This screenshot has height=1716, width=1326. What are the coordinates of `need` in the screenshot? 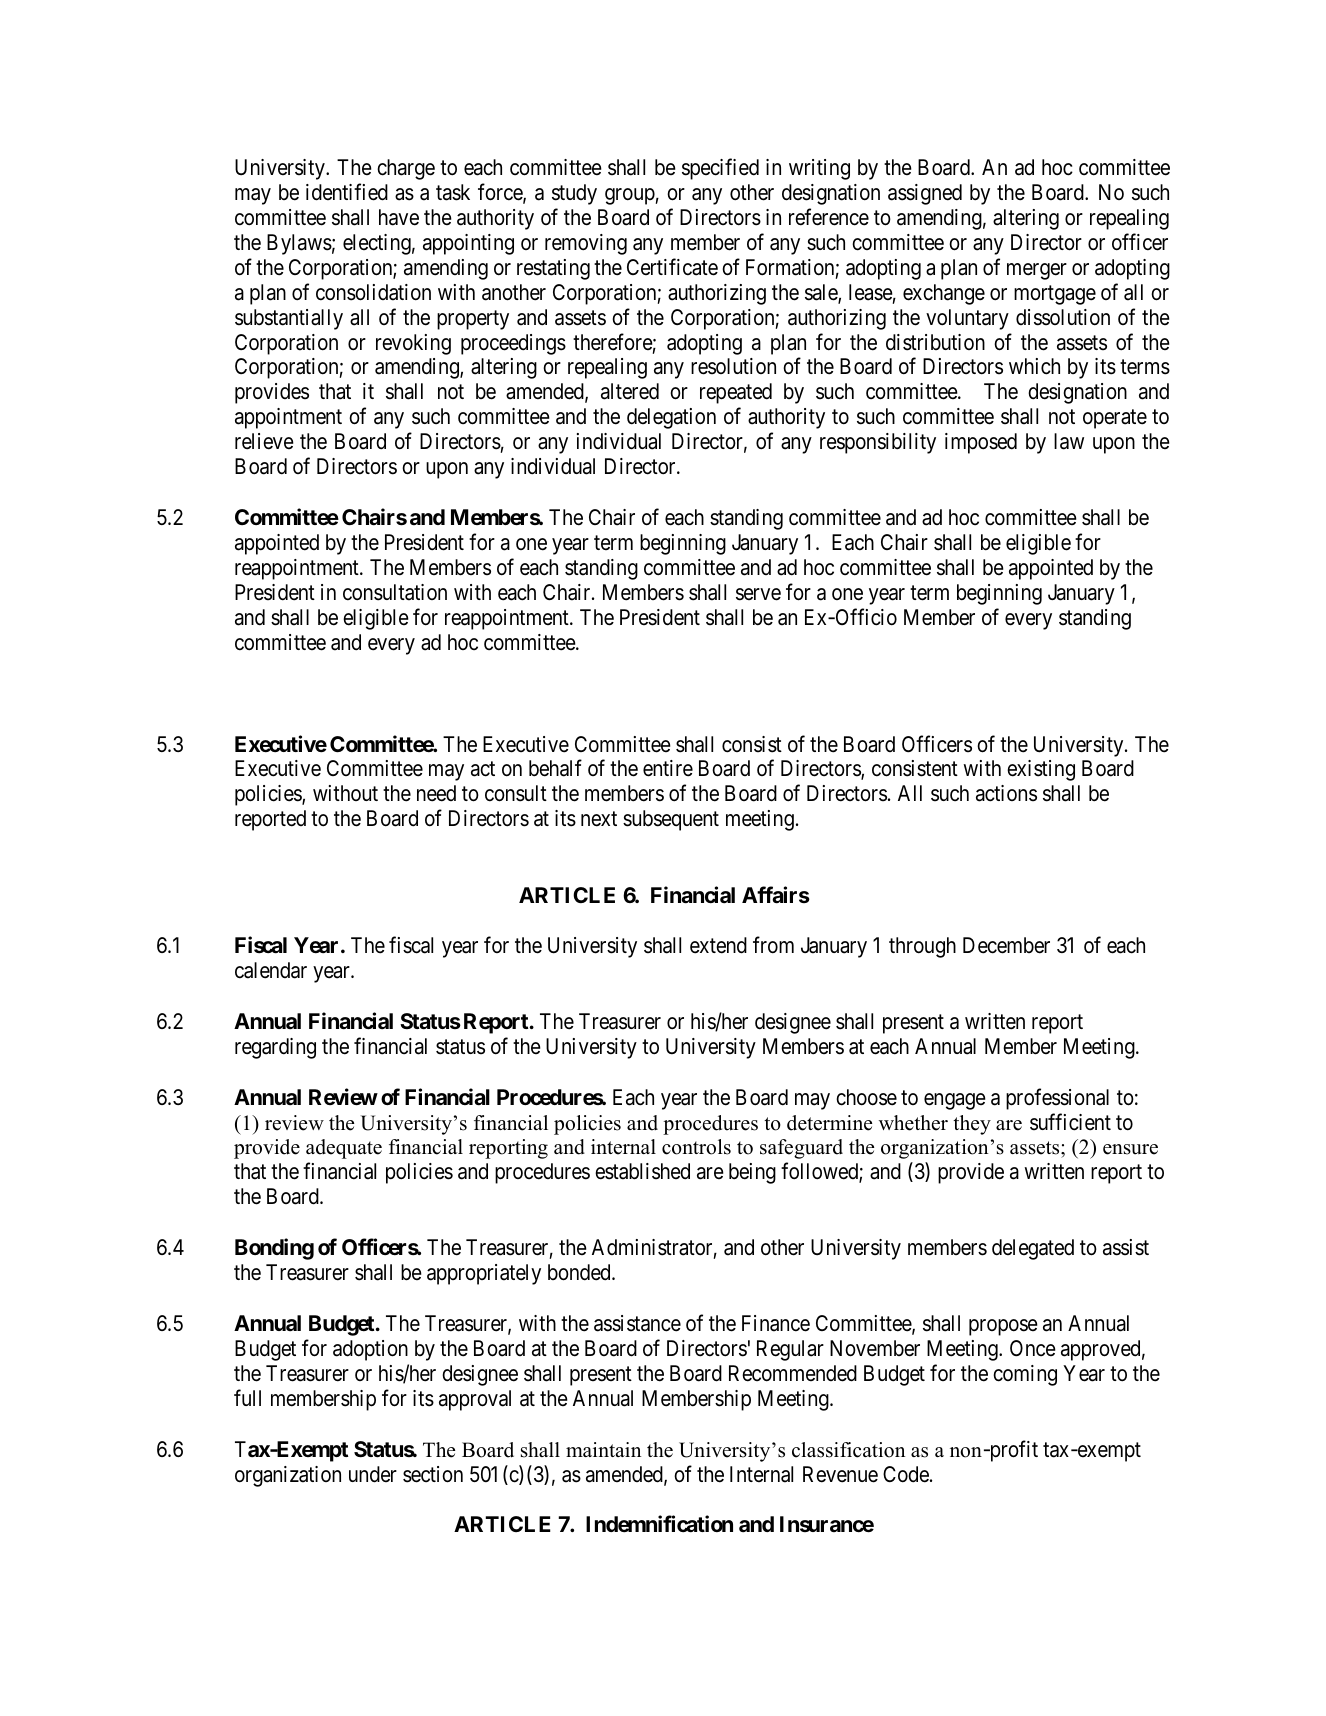 It's located at (436, 793).
